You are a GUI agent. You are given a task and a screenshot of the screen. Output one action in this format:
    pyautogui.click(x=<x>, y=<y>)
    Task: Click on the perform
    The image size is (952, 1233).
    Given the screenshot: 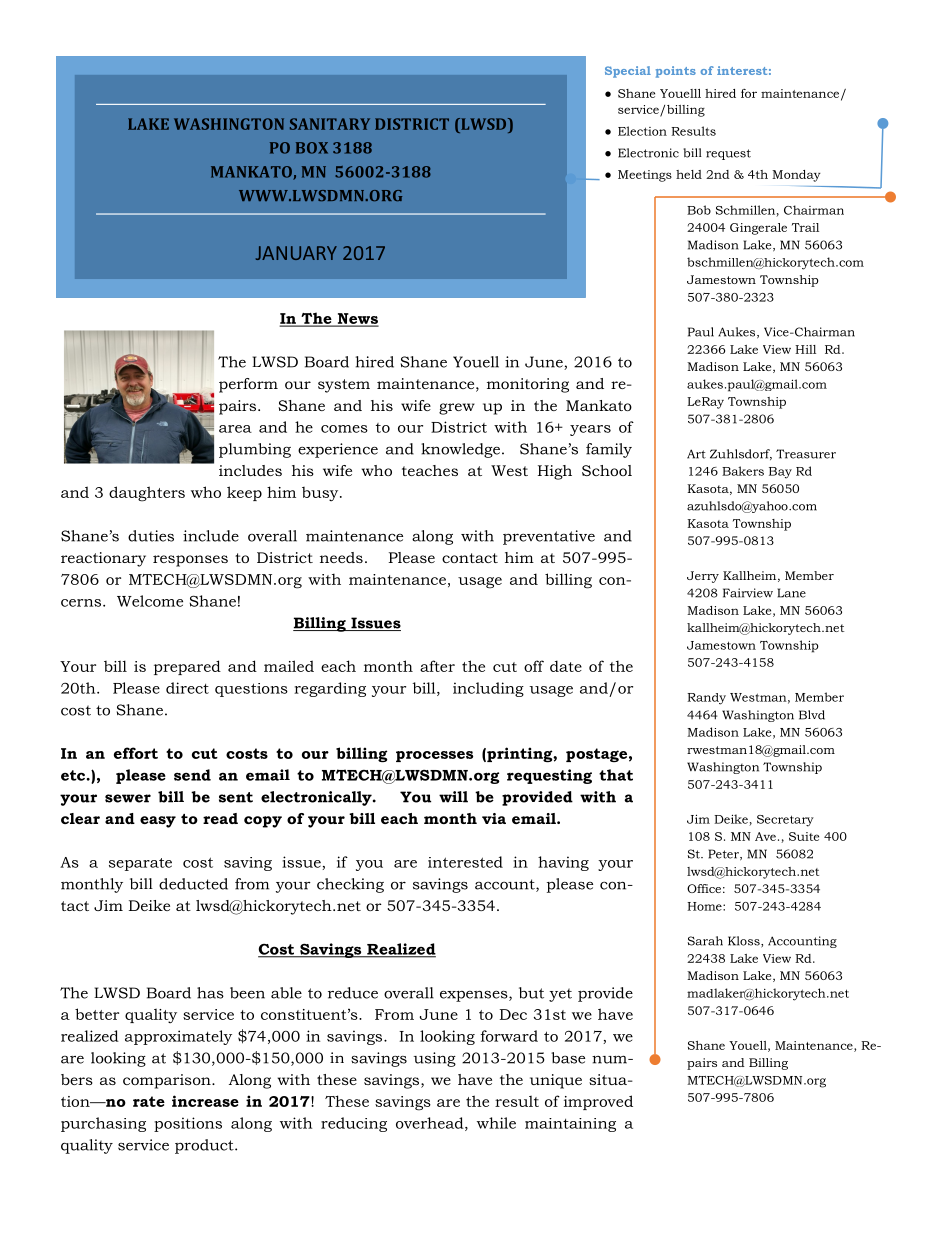 What is the action you would take?
    pyautogui.click(x=248, y=385)
